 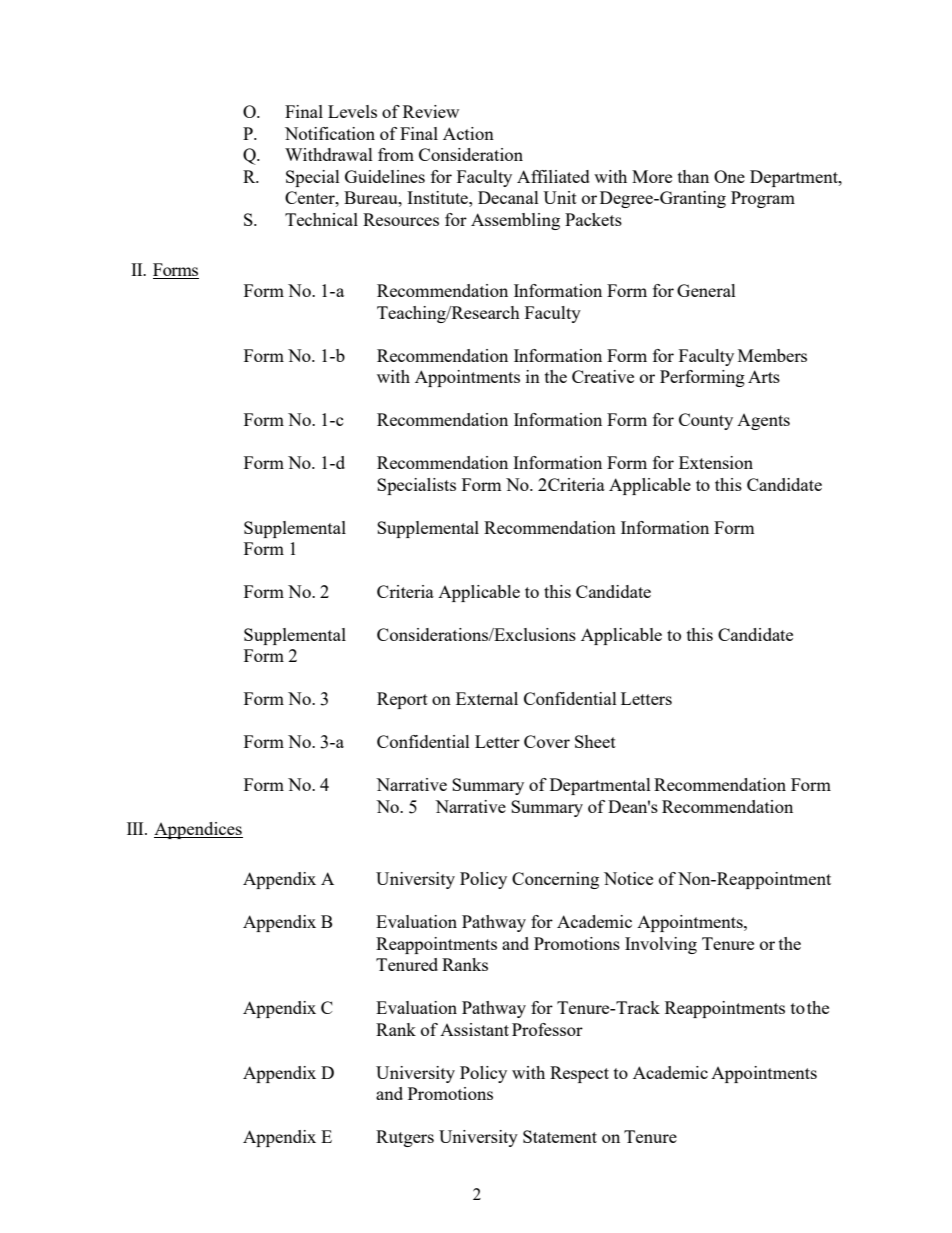 What do you see at coordinates (595, 741) in the image?
I see `Sheet` at bounding box center [595, 741].
